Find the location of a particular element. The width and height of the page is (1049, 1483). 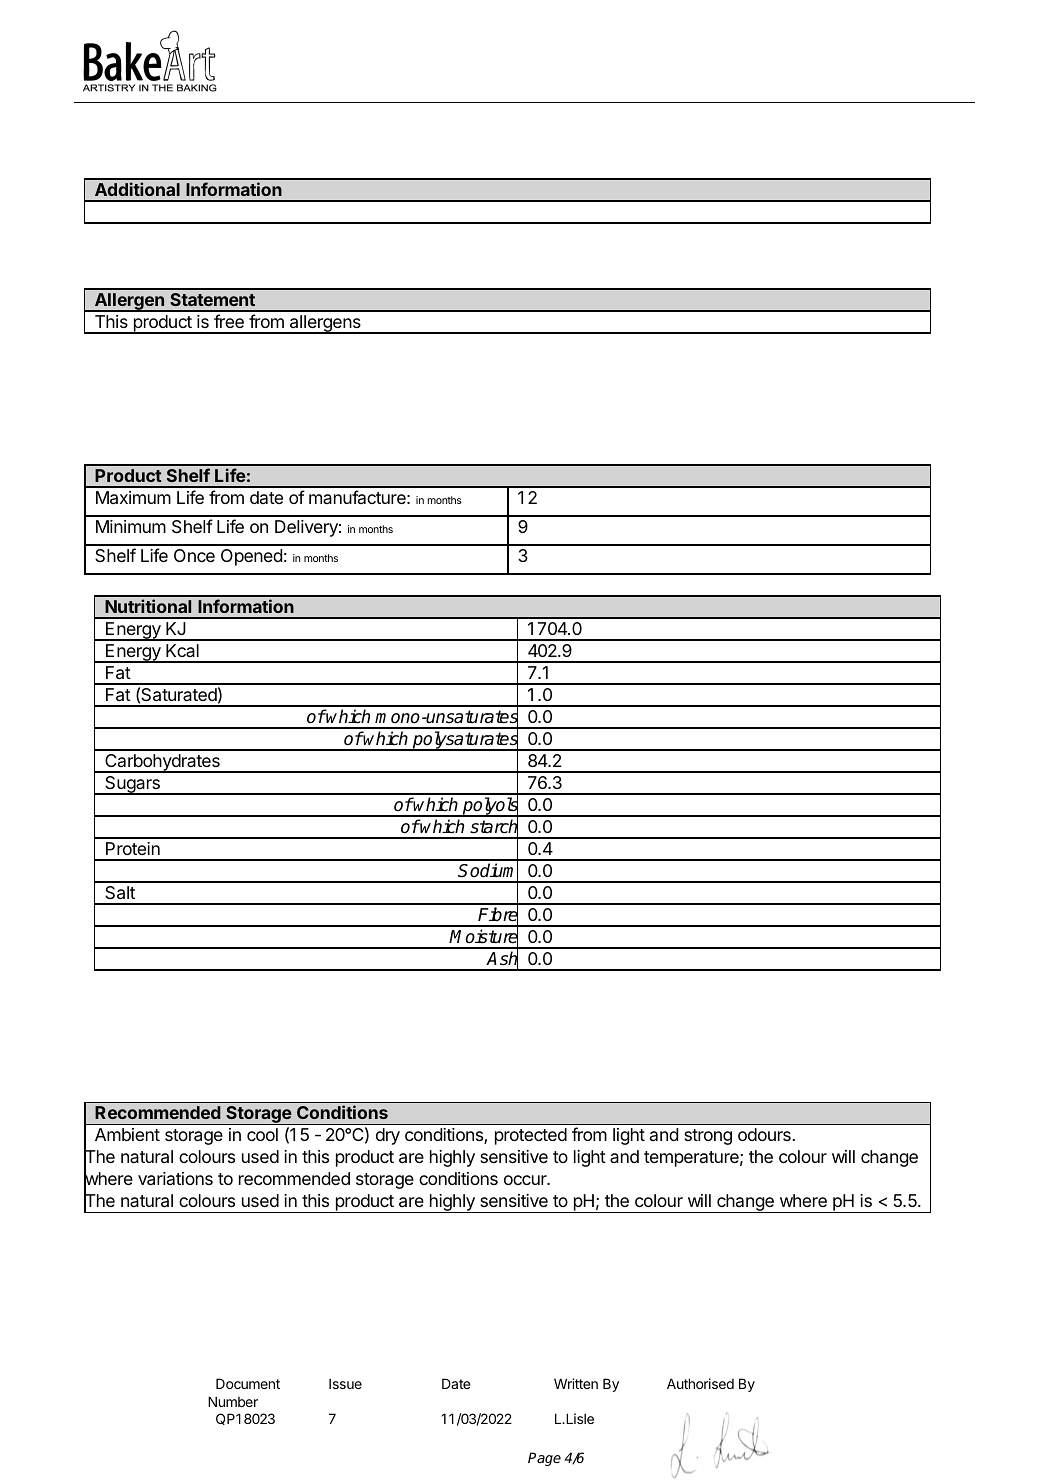

Sugars is located at coordinates (132, 785).
